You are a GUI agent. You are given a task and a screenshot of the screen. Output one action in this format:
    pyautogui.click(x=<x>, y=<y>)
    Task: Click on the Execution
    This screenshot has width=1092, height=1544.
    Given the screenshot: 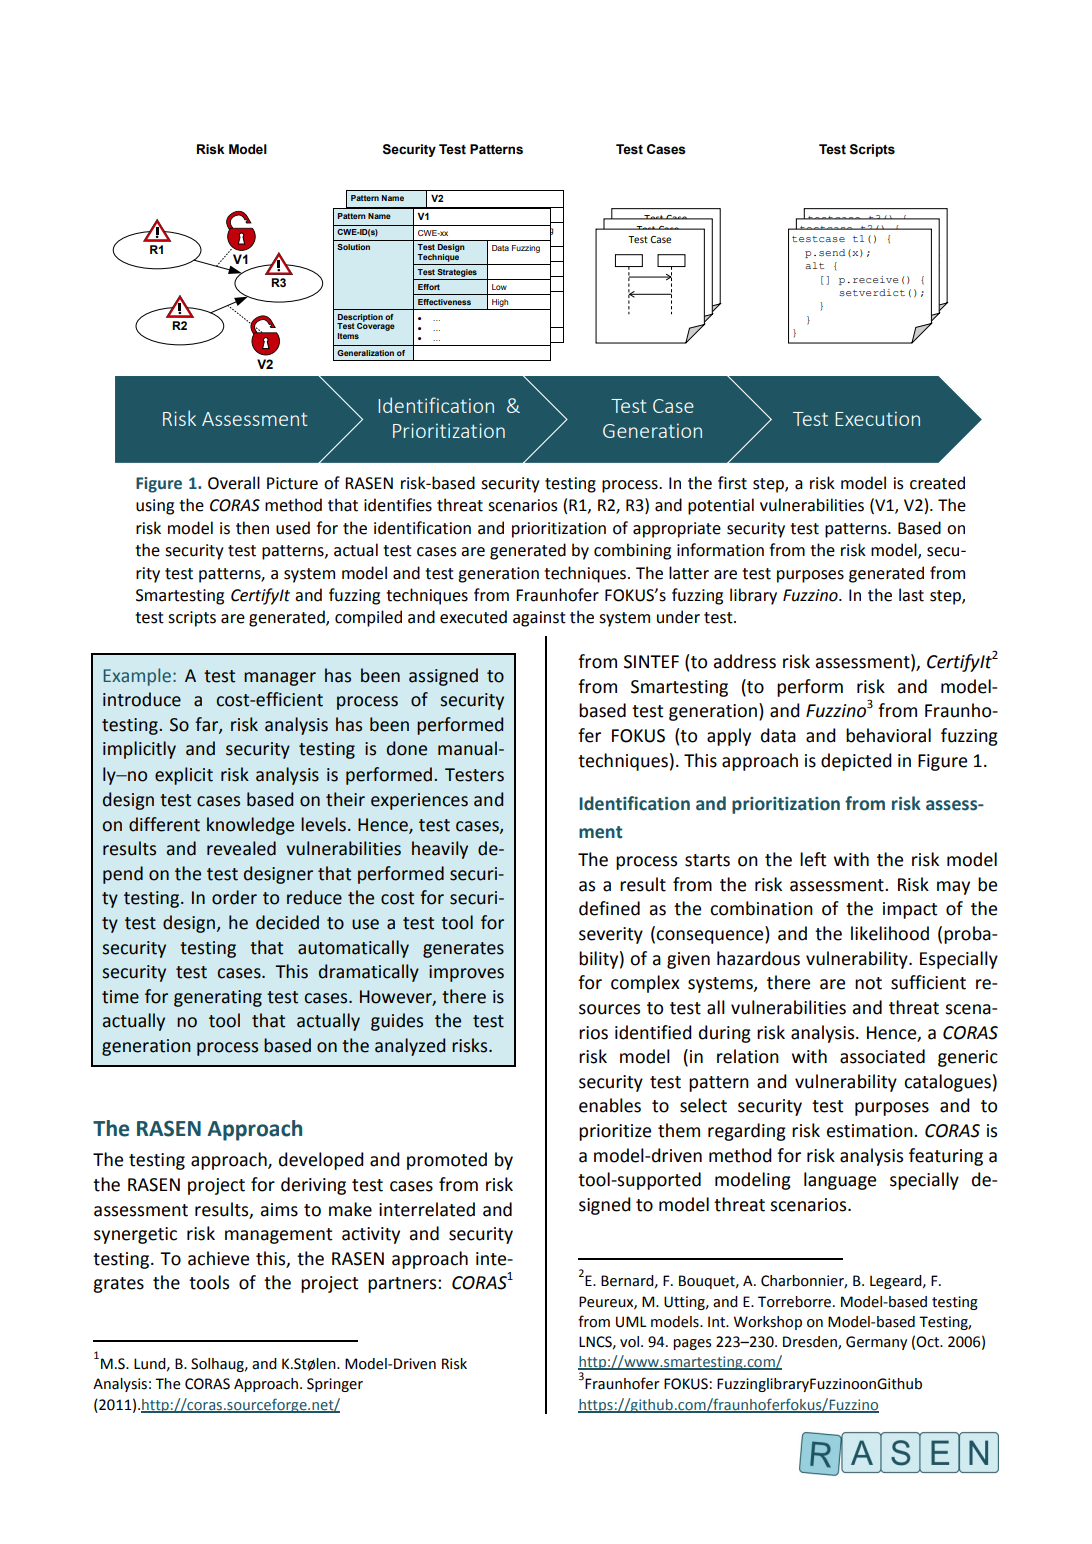 What is the action you would take?
    pyautogui.click(x=877, y=418)
